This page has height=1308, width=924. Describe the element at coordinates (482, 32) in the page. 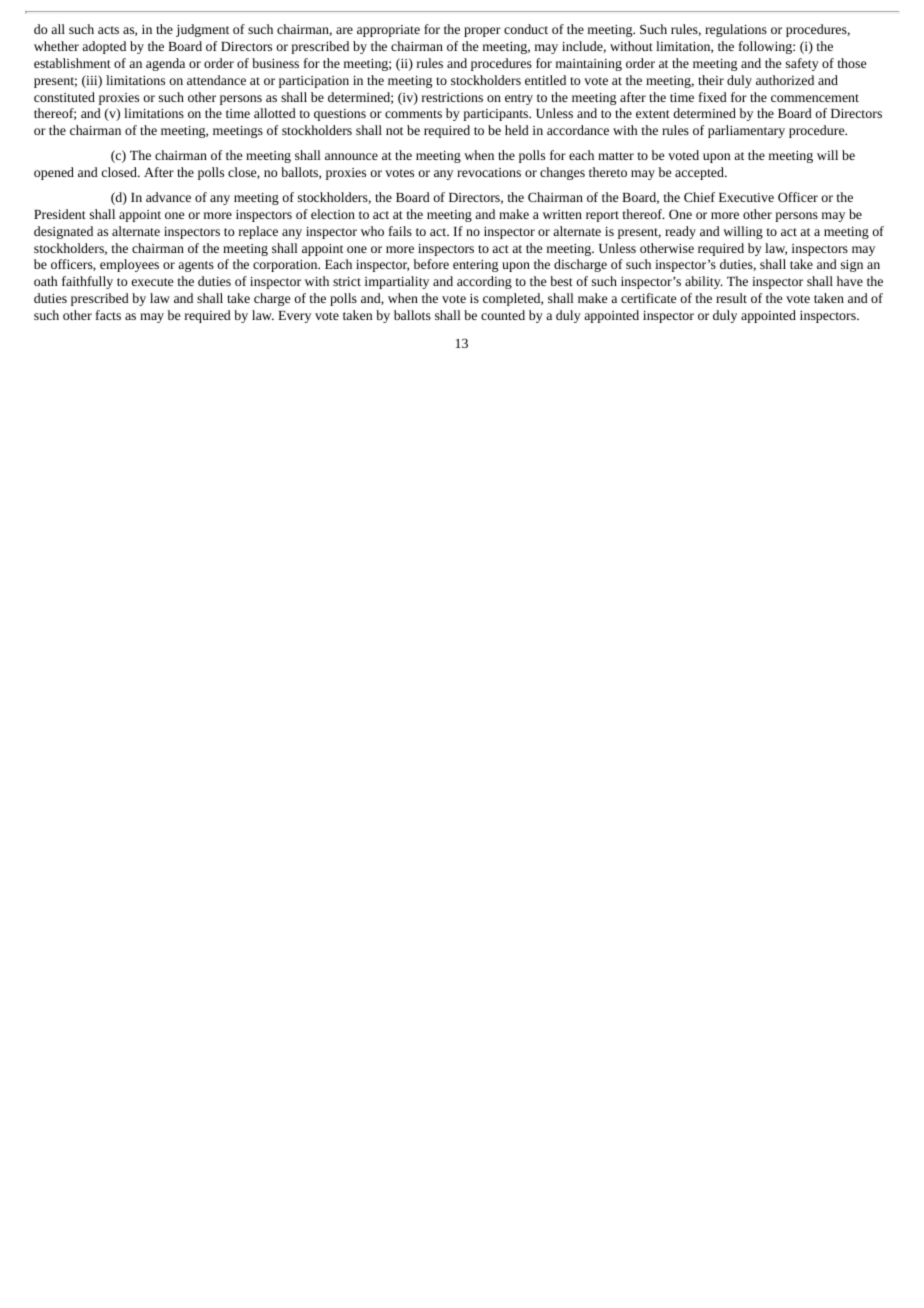

I see `proper` at that location.
